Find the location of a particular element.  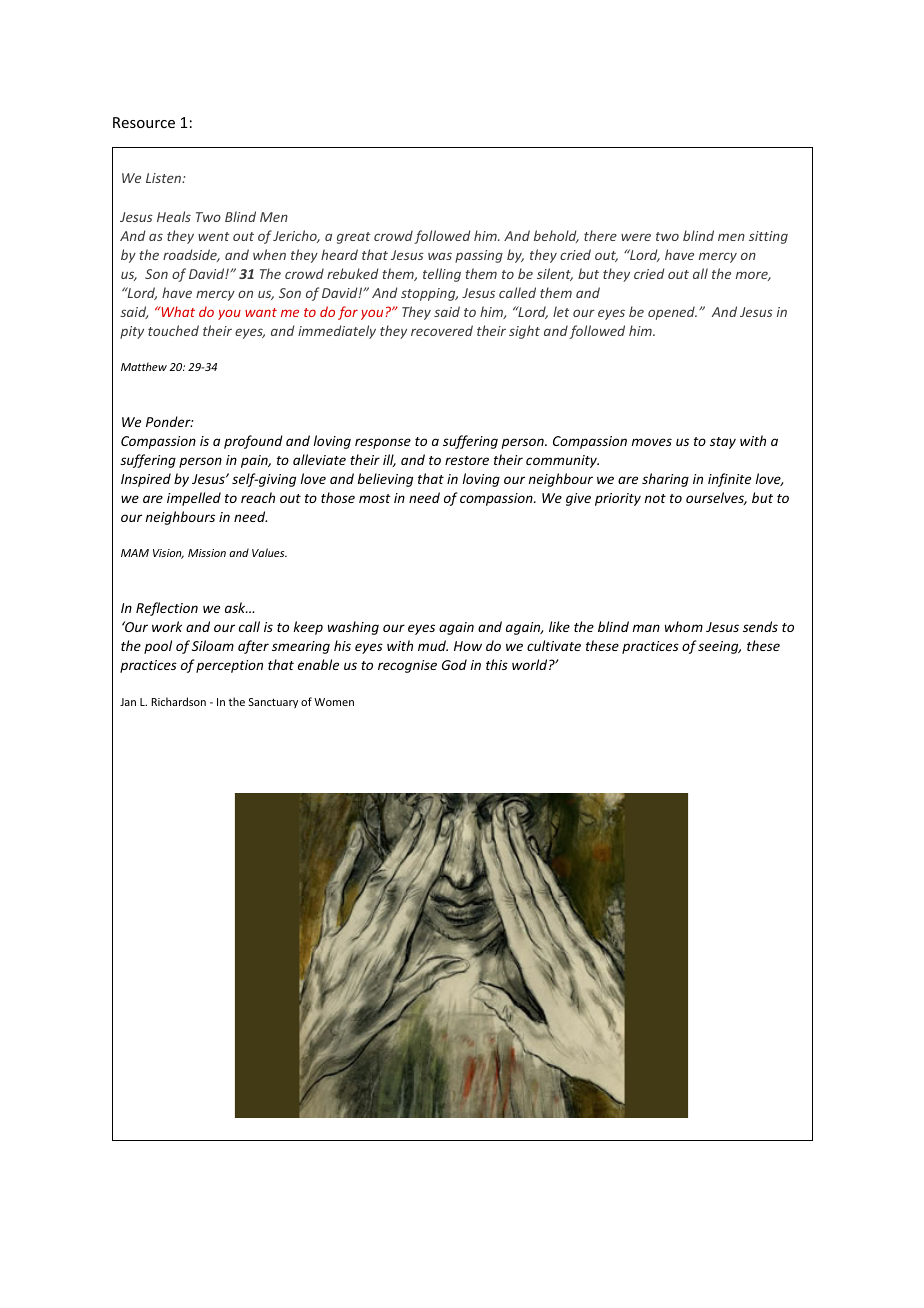

were is located at coordinates (636, 237).
